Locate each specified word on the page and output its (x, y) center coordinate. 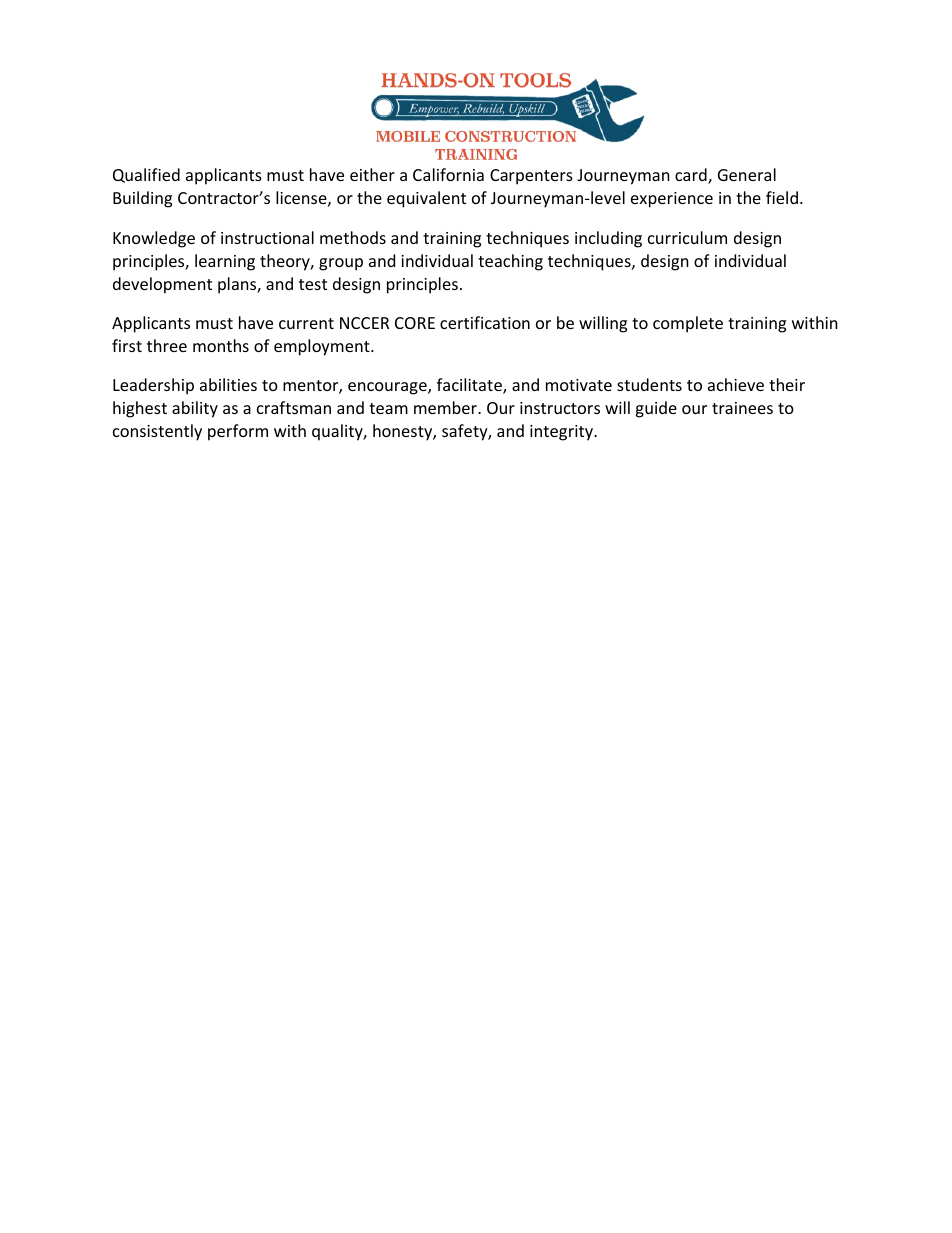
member (446, 407)
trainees (742, 408)
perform (238, 432)
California (448, 174)
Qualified (146, 175)
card (692, 176)
